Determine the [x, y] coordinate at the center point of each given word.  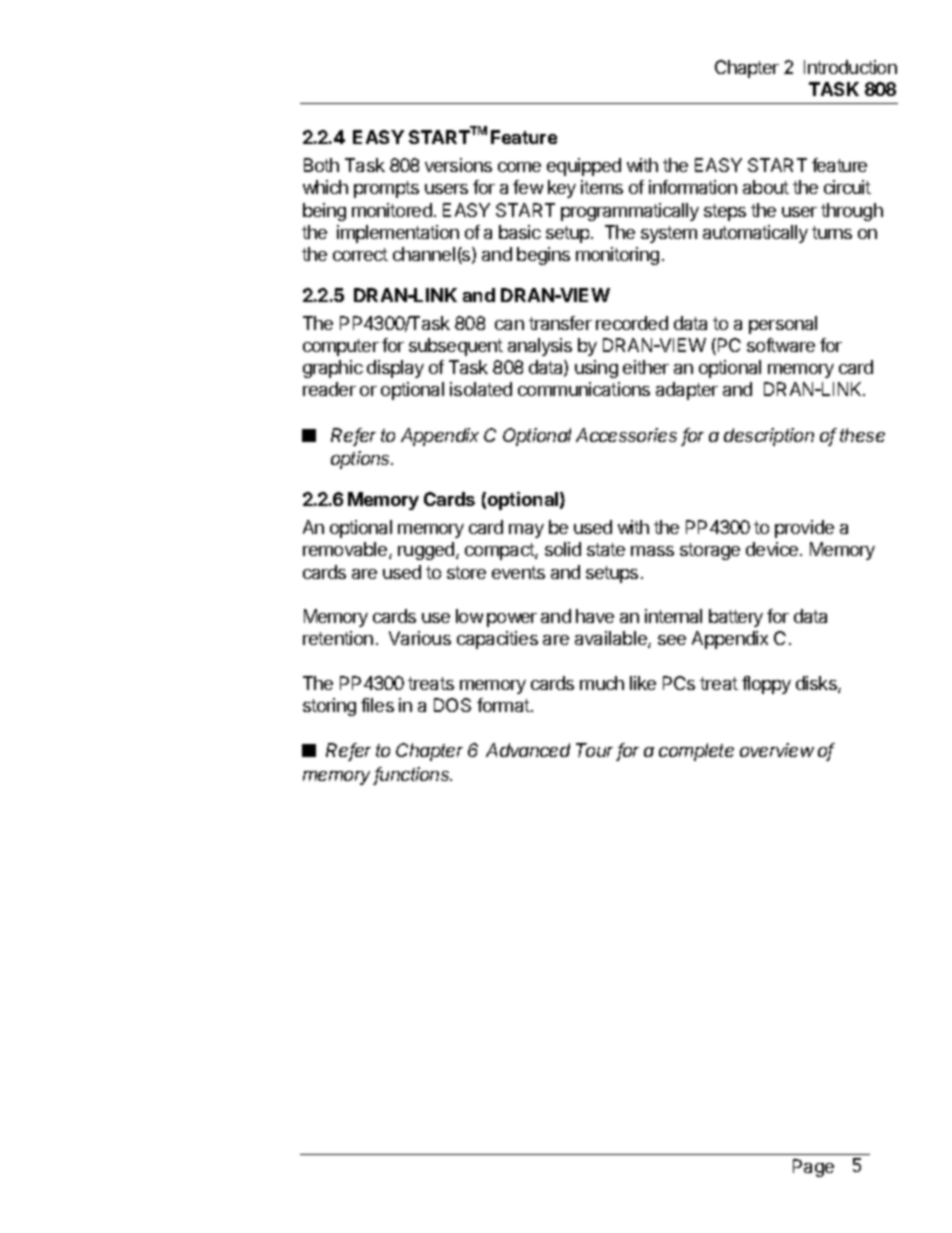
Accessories [626, 435]
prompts [386, 189]
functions [413, 775]
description [769, 437]
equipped [584, 167]
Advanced [528, 750]
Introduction [850, 67]
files [377, 705]
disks [817, 684]
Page [813, 1168]
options [362, 460]
